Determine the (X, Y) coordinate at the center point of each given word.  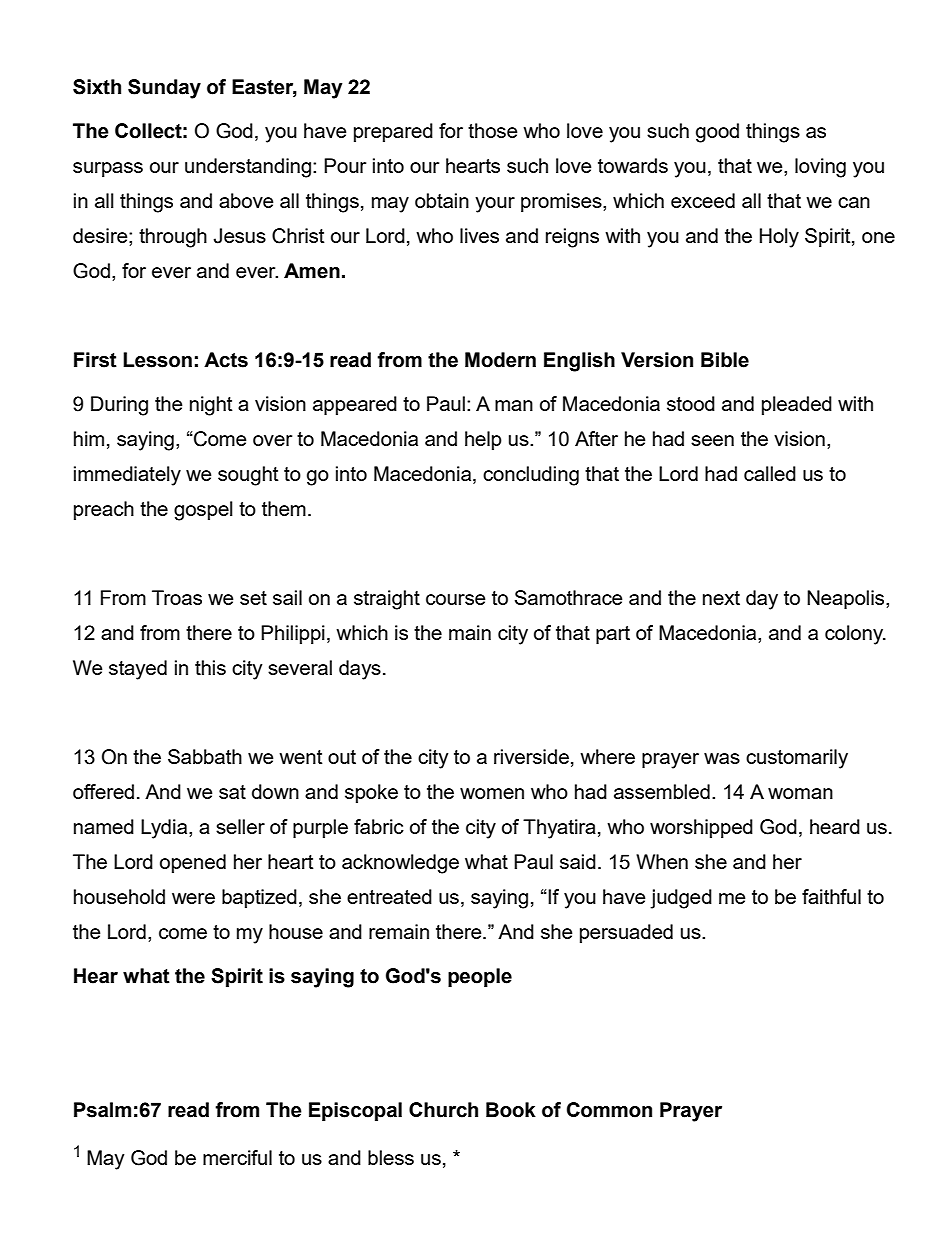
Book (511, 1110)
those (492, 130)
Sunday (164, 89)
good (717, 133)
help (483, 440)
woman (800, 793)
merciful (237, 1157)
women (492, 793)
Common (609, 1110)
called (770, 473)
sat (232, 792)
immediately (127, 476)
